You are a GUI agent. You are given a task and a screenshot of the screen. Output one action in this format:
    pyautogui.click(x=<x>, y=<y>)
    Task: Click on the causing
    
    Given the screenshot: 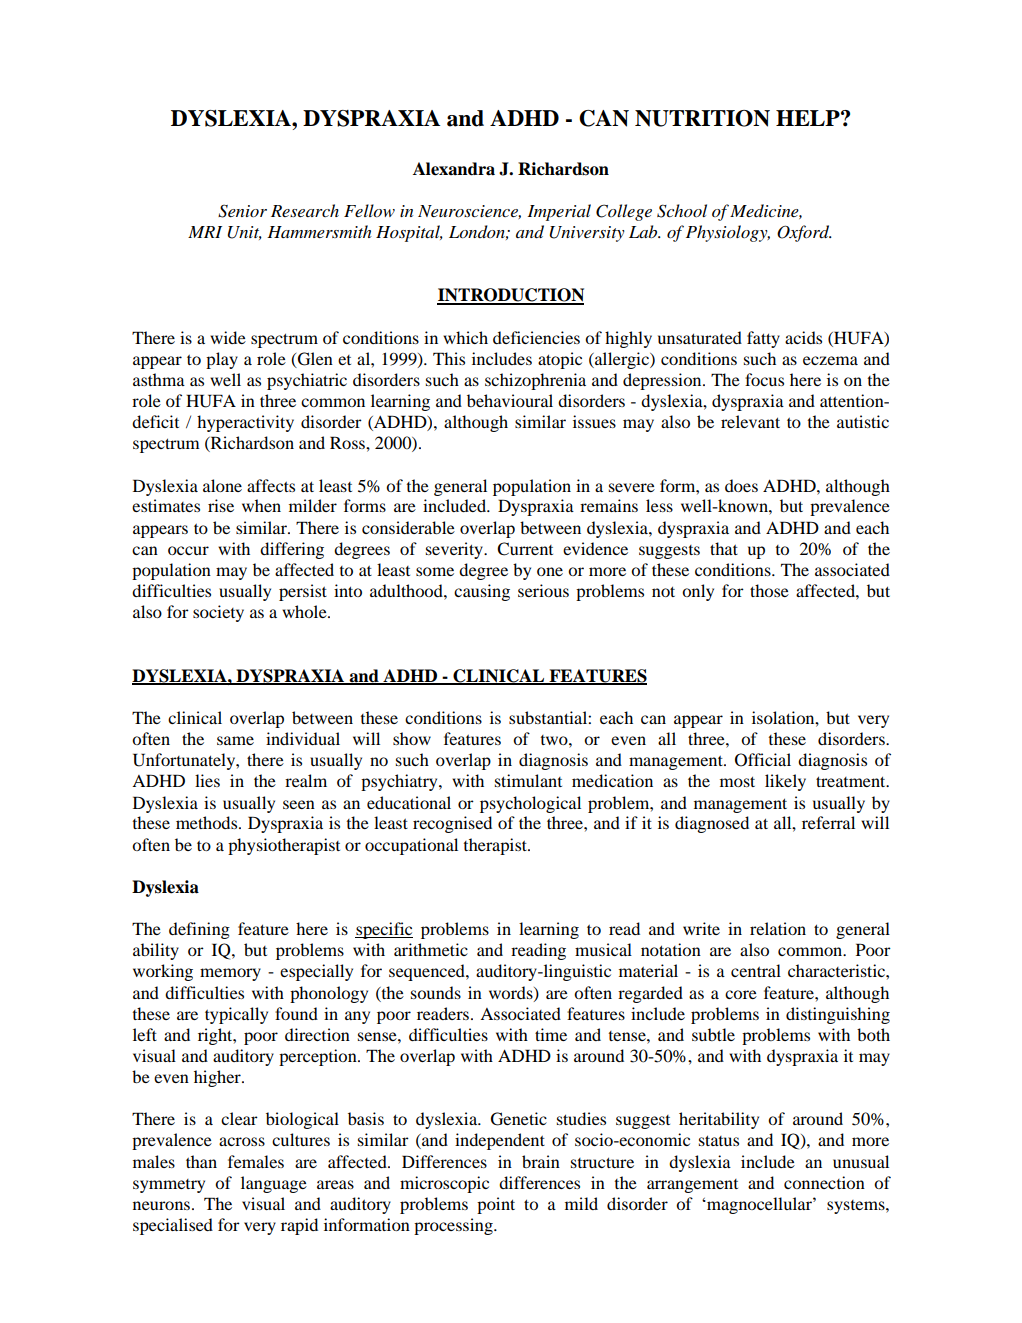 What is the action you would take?
    pyautogui.click(x=482, y=592)
